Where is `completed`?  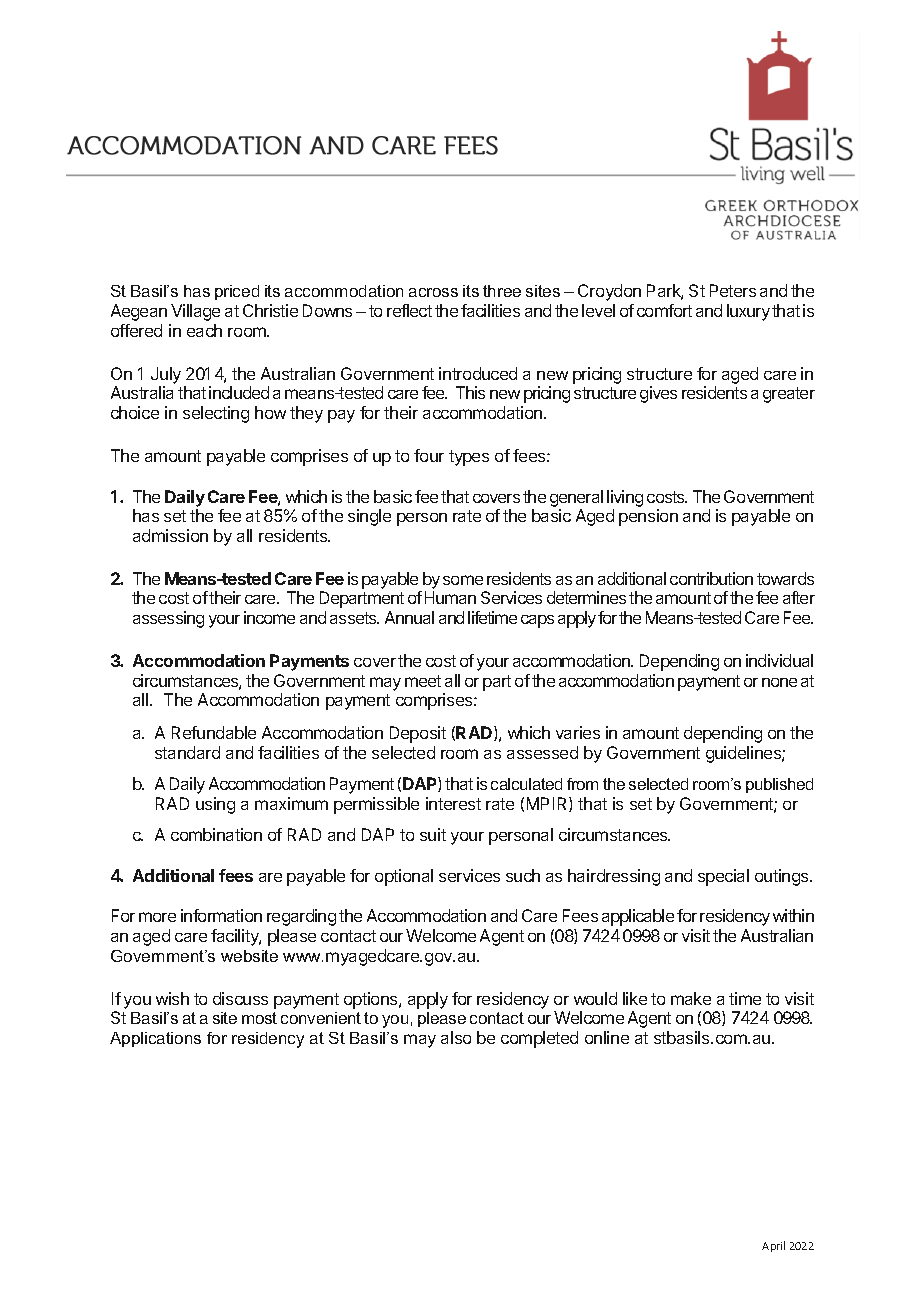
completed is located at coordinates (539, 1039).
